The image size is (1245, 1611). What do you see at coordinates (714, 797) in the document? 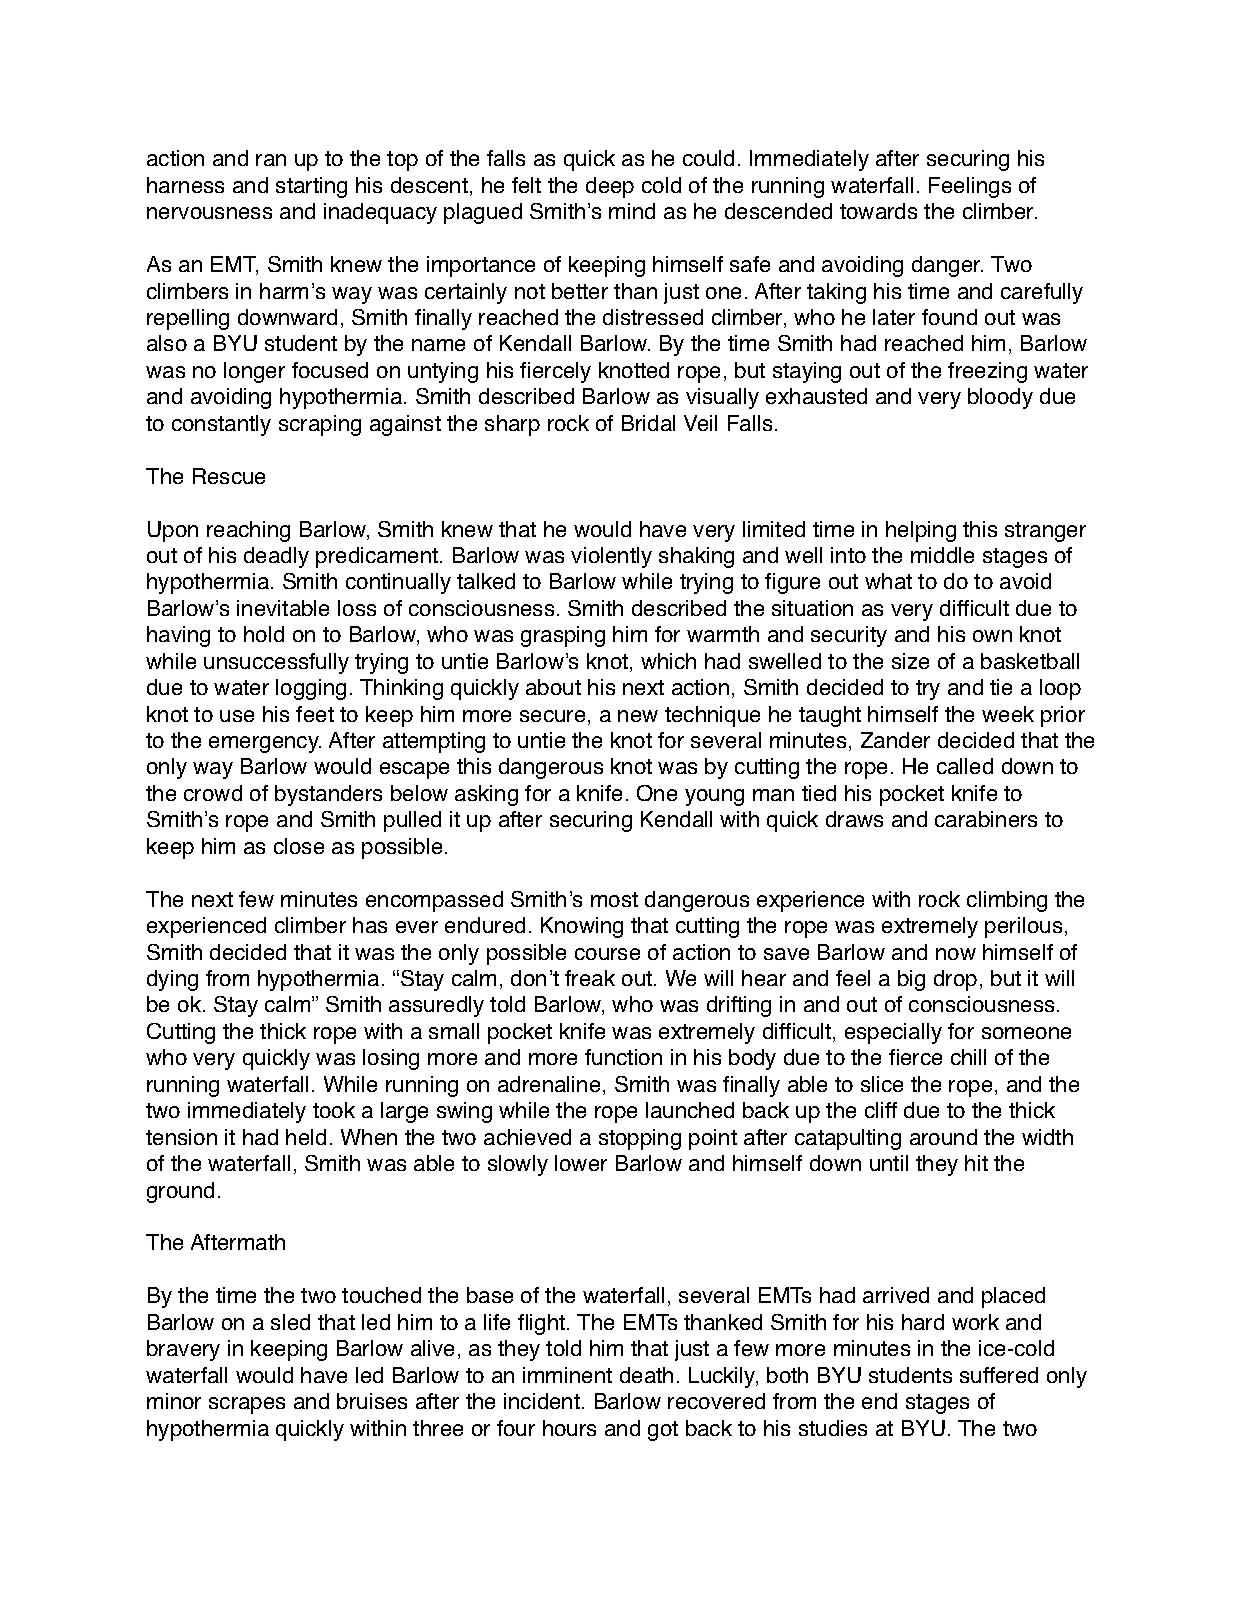
I see `young` at bounding box center [714, 797].
